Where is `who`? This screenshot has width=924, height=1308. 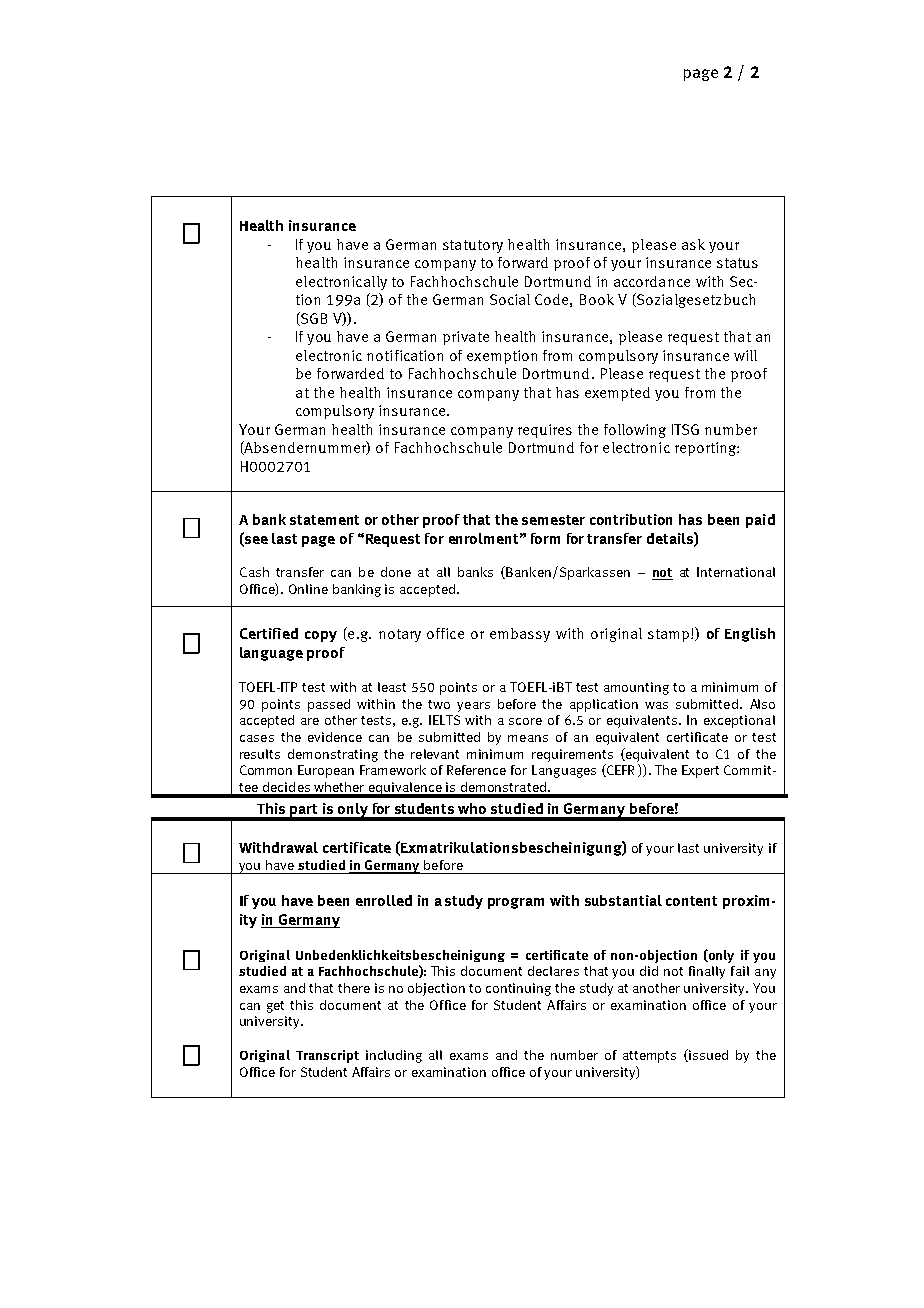
who is located at coordinates (472, 808).
